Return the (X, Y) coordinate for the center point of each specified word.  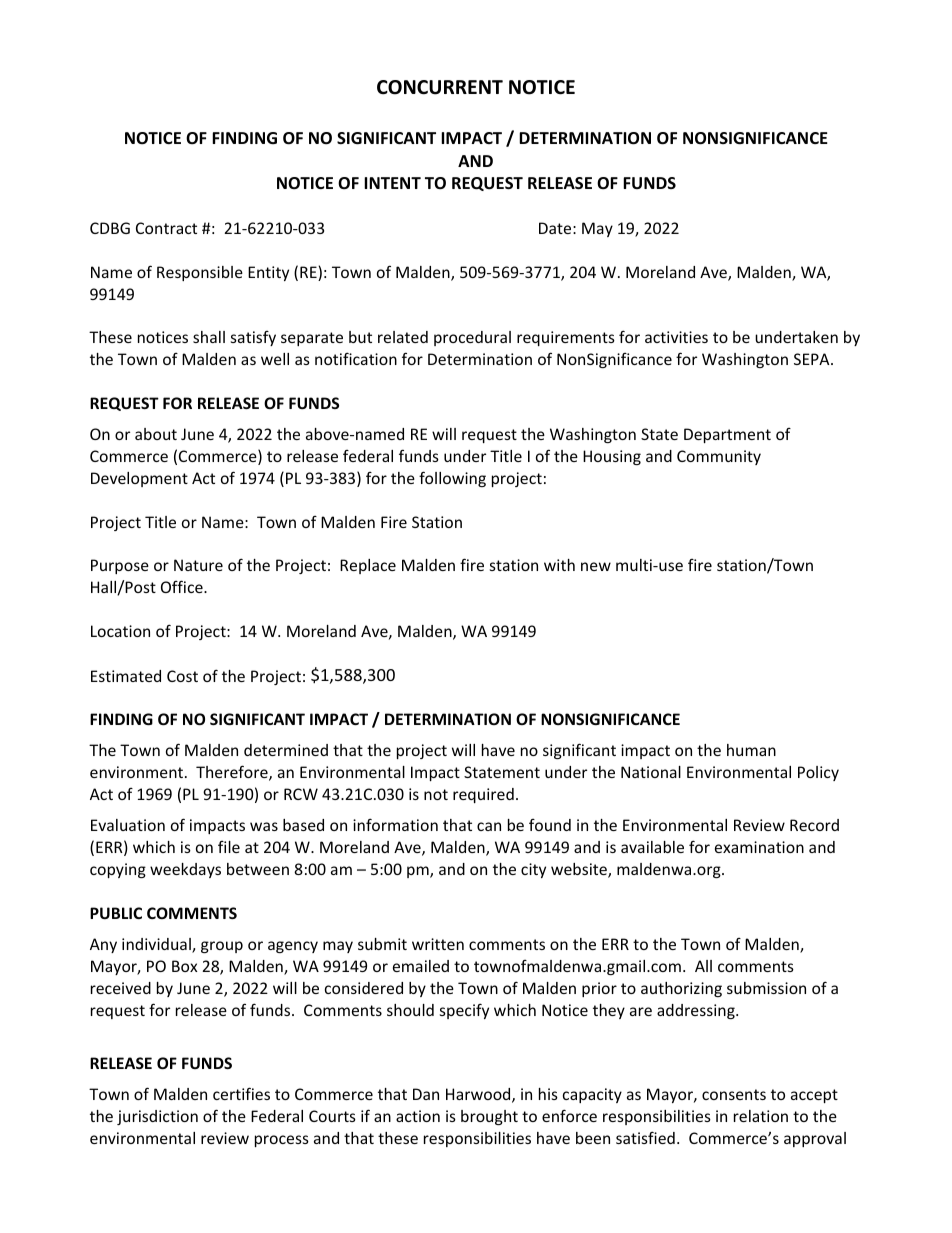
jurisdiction (157, 1117)
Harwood (478, 1094)
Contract (166, 228)
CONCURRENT (440, 87)
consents (734, 1094)
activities (676, 337)
